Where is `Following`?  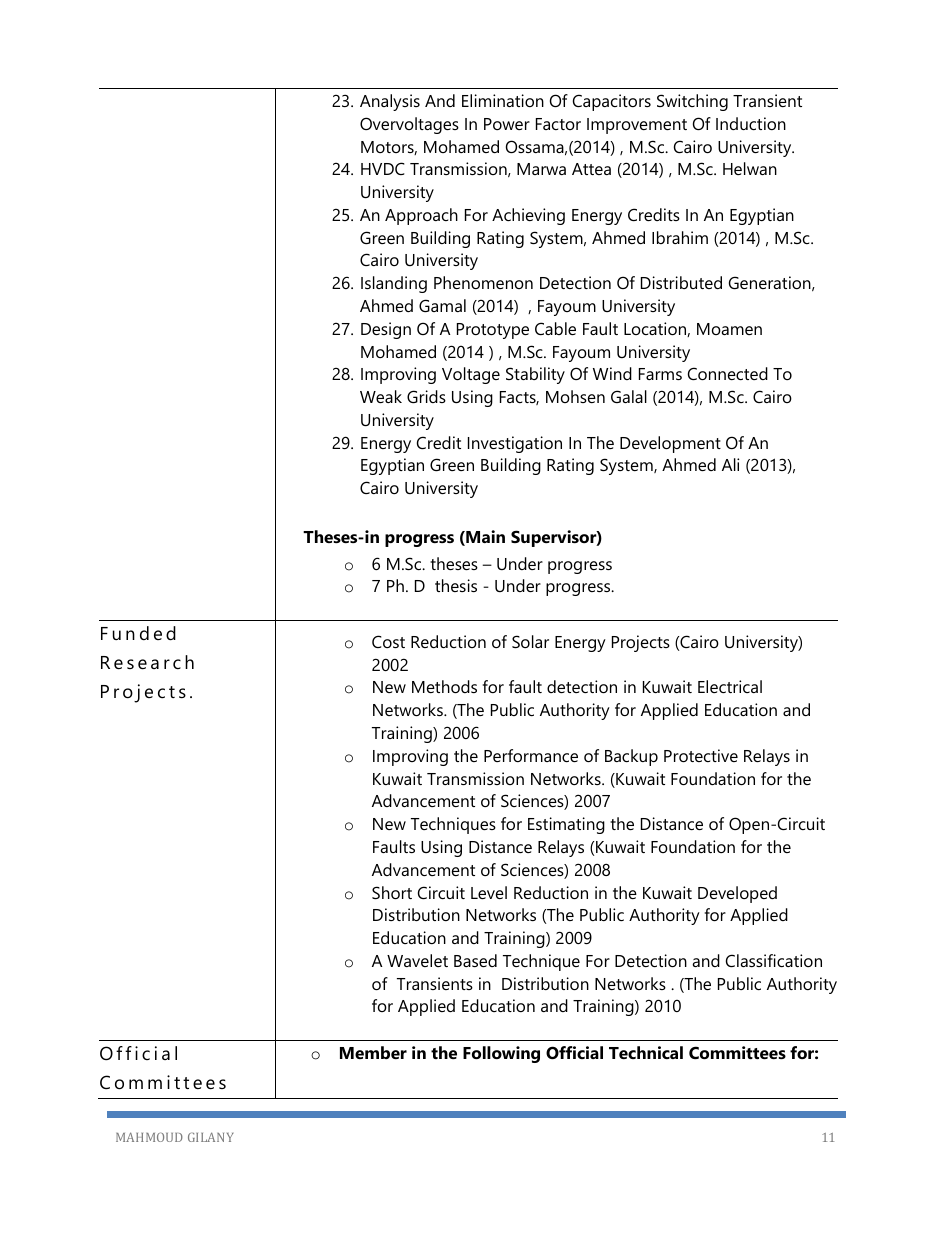
Following is located at coordinates (501, 1054).
